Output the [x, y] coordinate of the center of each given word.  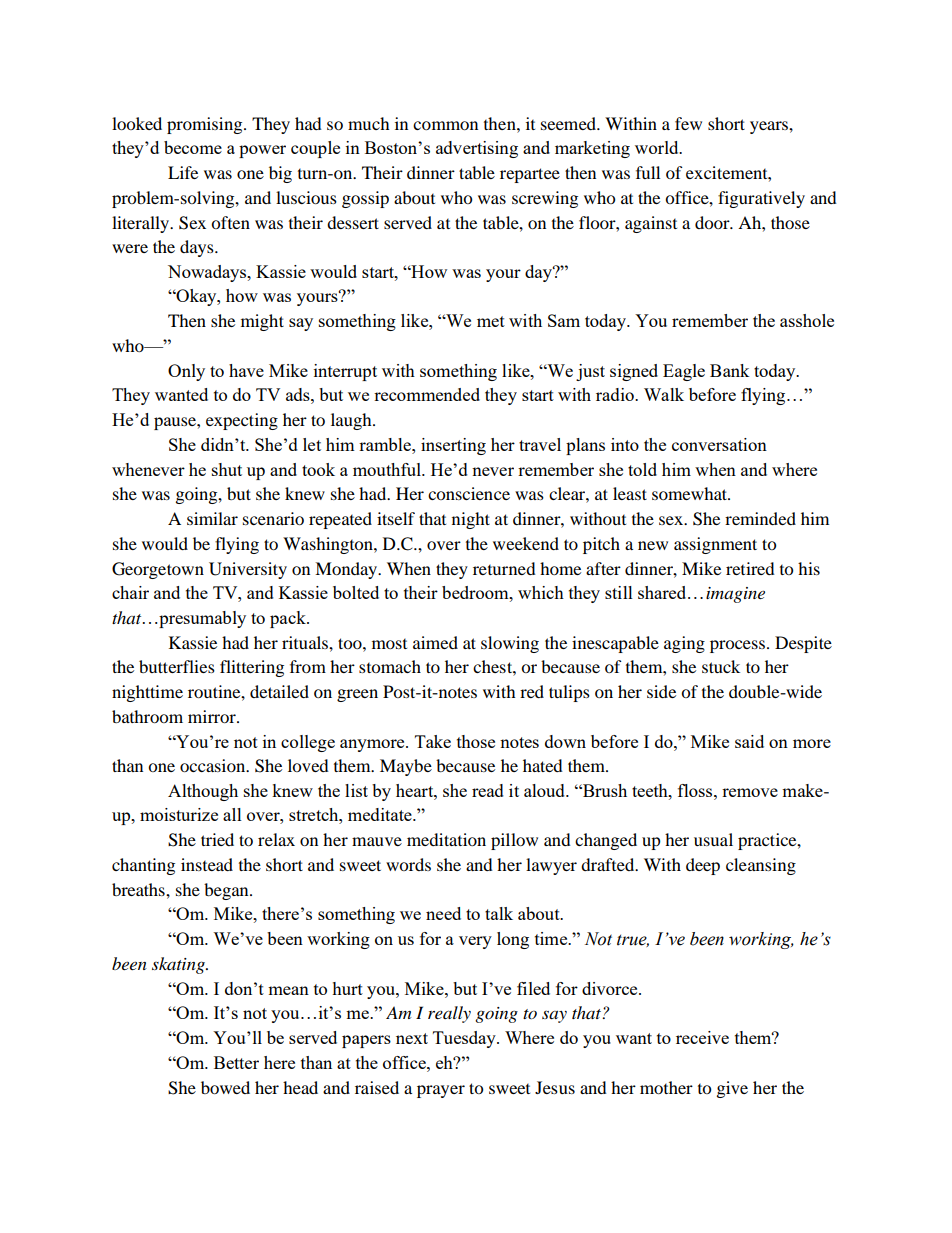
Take [433, 741]
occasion [214, 765]
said [749, 741]
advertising [477, 149]
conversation [719, 444]
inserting [453, 446]
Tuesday [465, 1039]
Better [236, 1062]
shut [227, 469]
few [688, 123]
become [193, 147]
